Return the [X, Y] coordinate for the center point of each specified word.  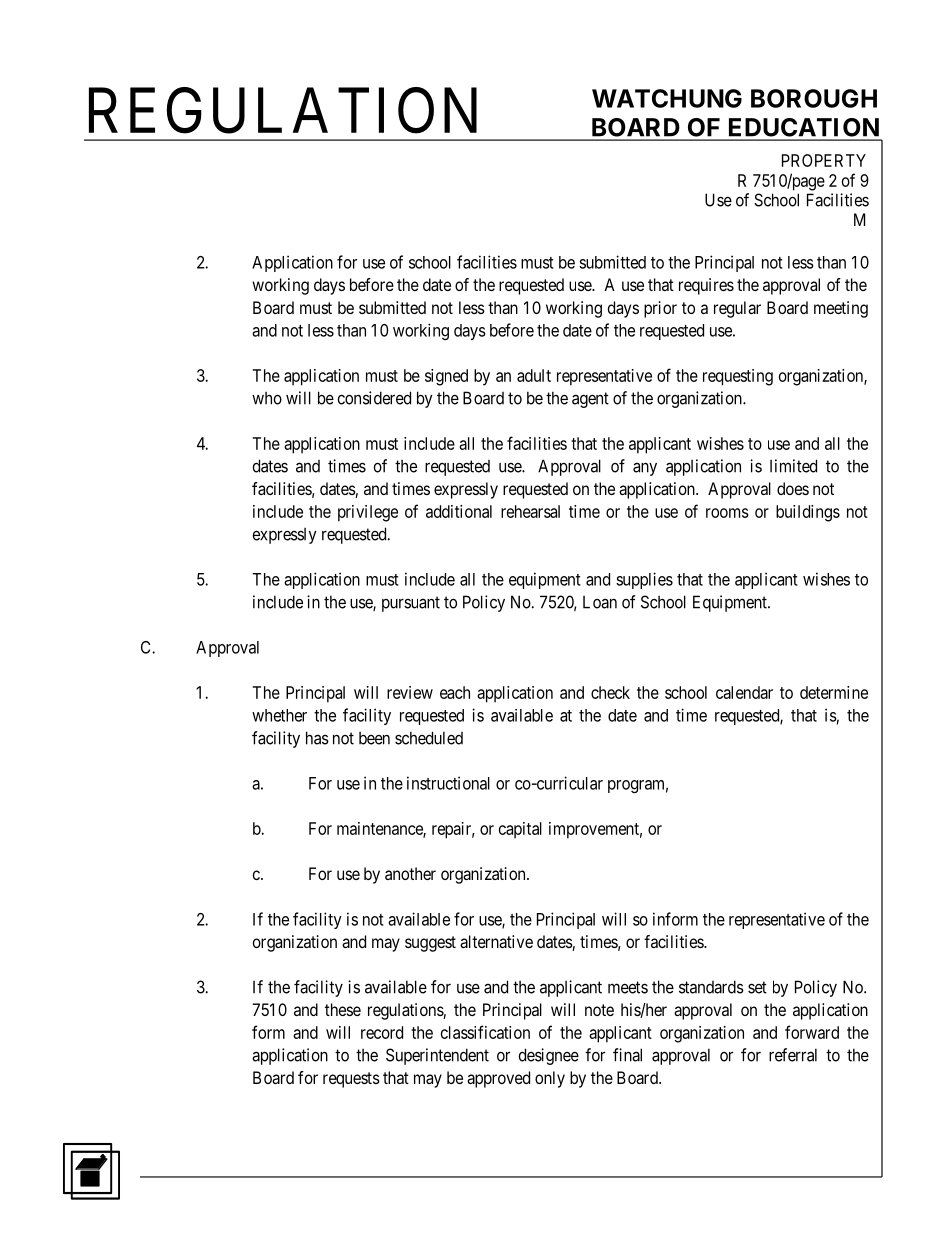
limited [793, 466]
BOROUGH [814, 98]
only [550, 1079]
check [610, 692]
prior [660, 309]
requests [351, 1080]
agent [590, 400]
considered [374, 398]
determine [834, 692]
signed [446, 377]
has [317, 738]
